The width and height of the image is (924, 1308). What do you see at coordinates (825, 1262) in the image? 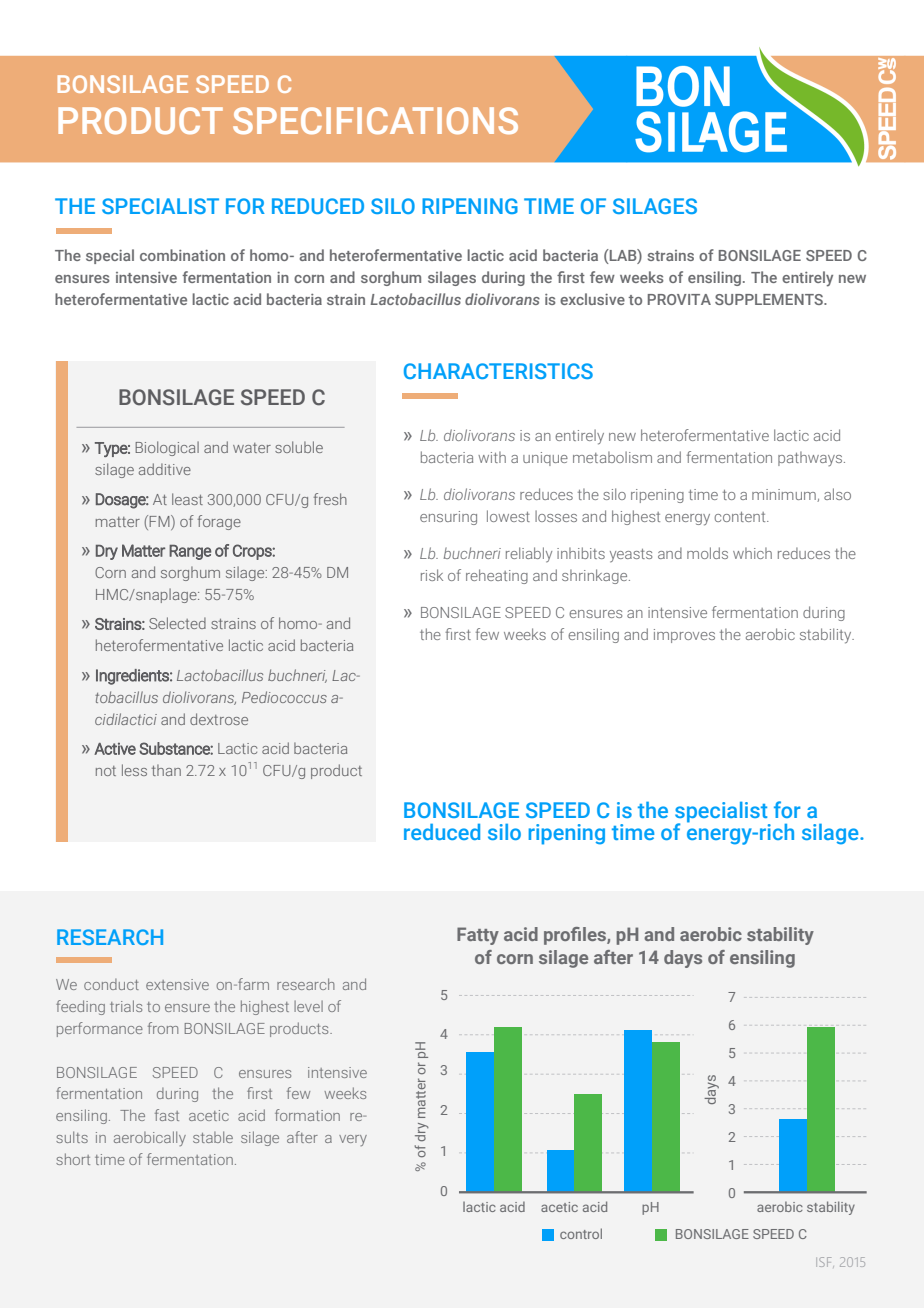
I see `ISF` at bounding box center [825, 1262].
